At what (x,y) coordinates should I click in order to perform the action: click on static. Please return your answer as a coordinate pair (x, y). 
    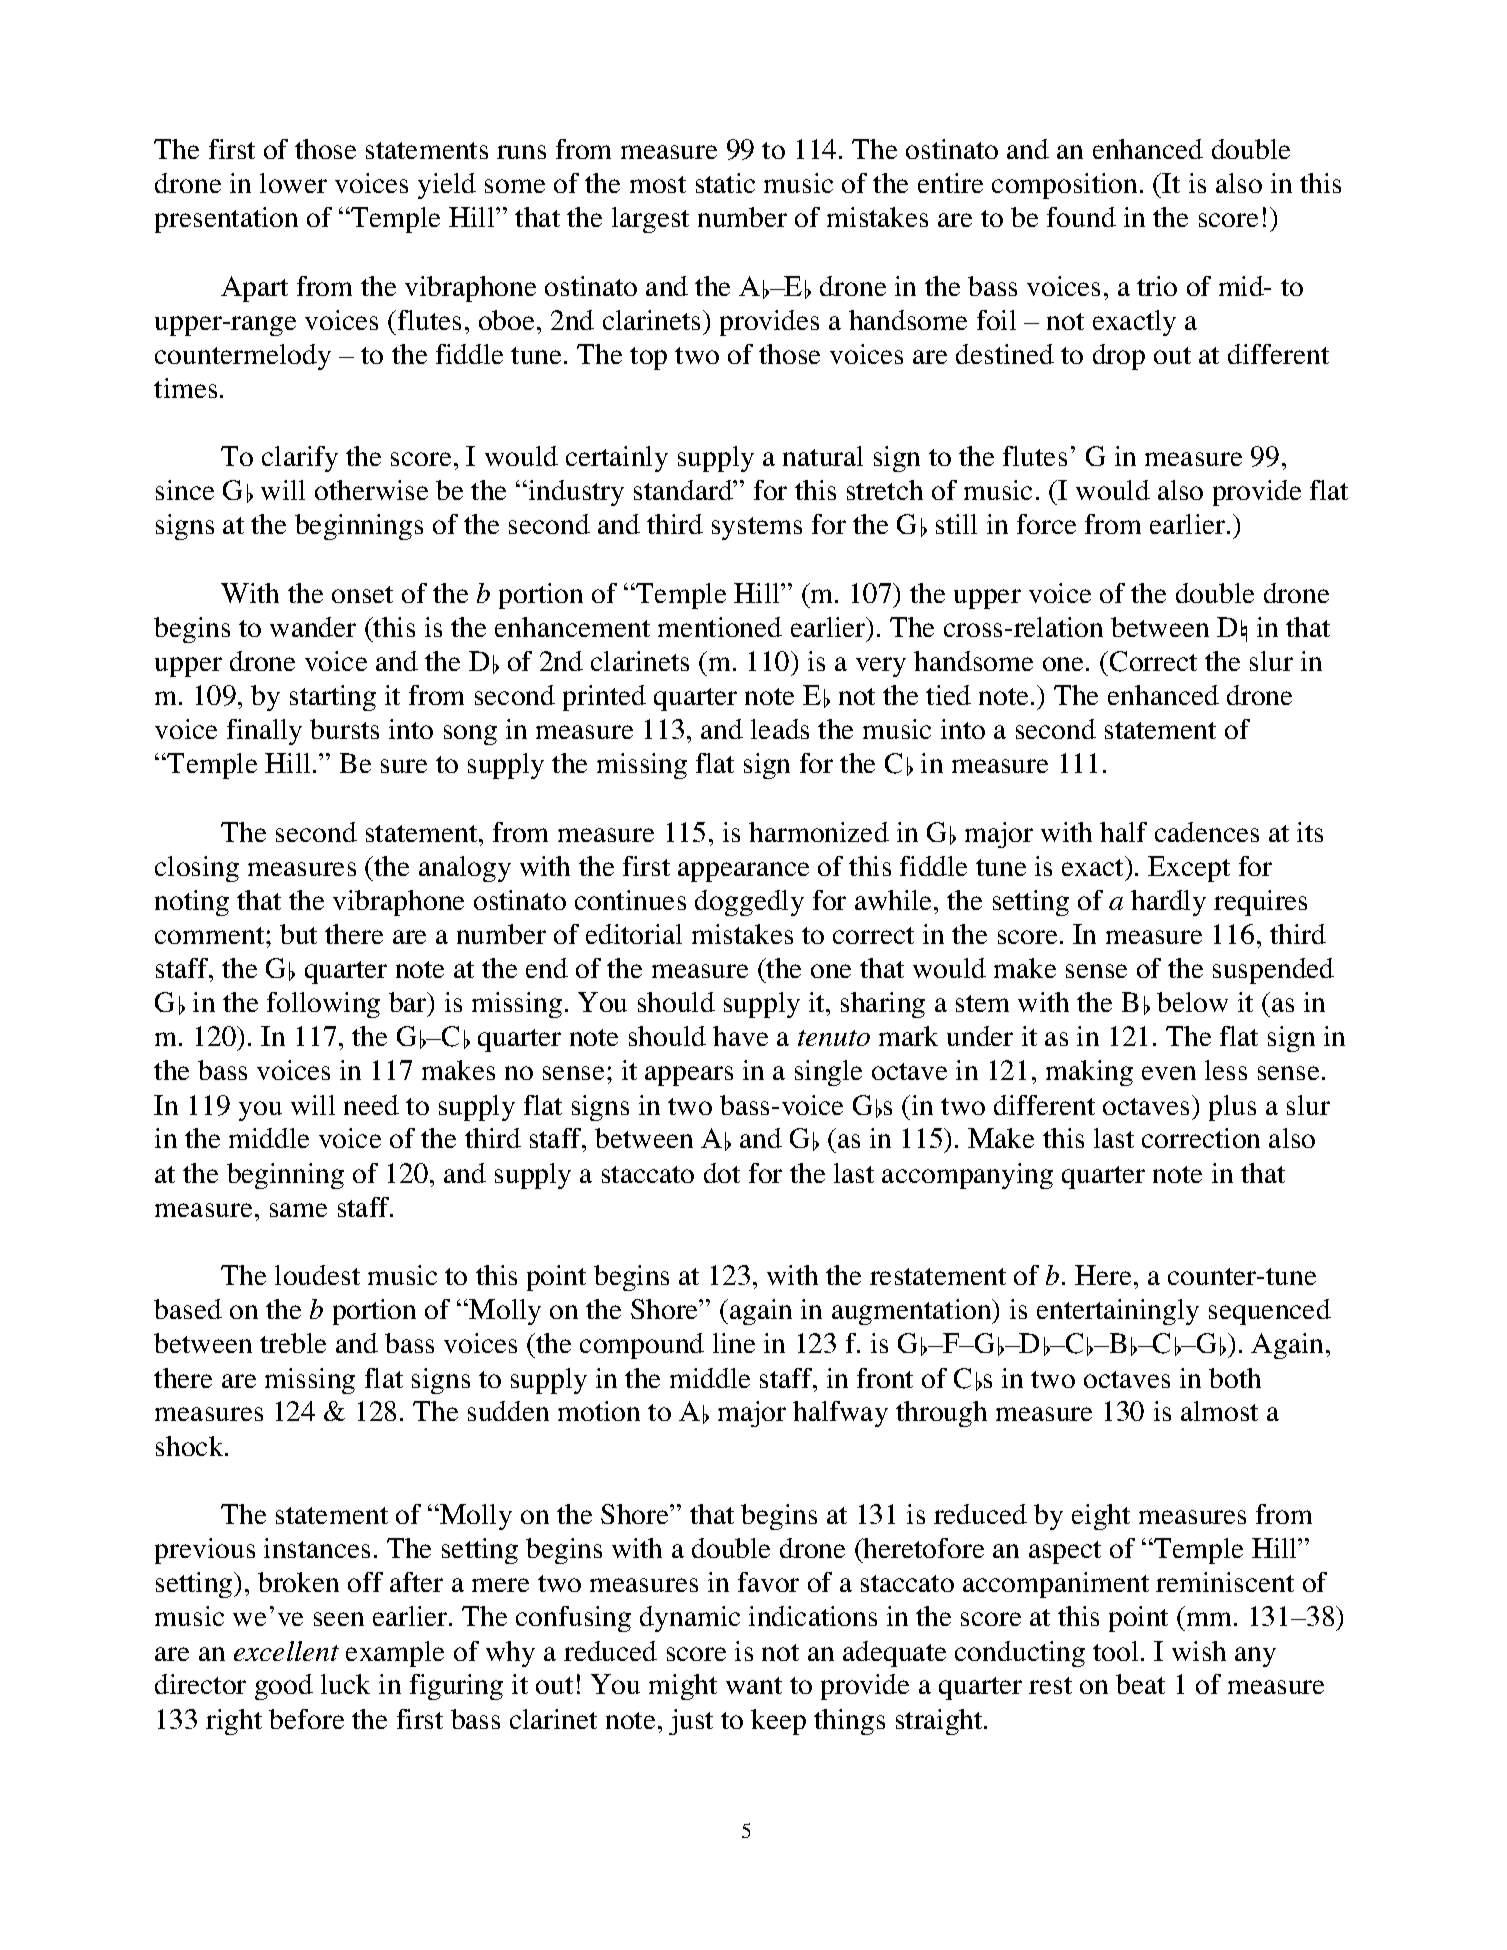
    Looking at the image, I should click on (725, 183).
